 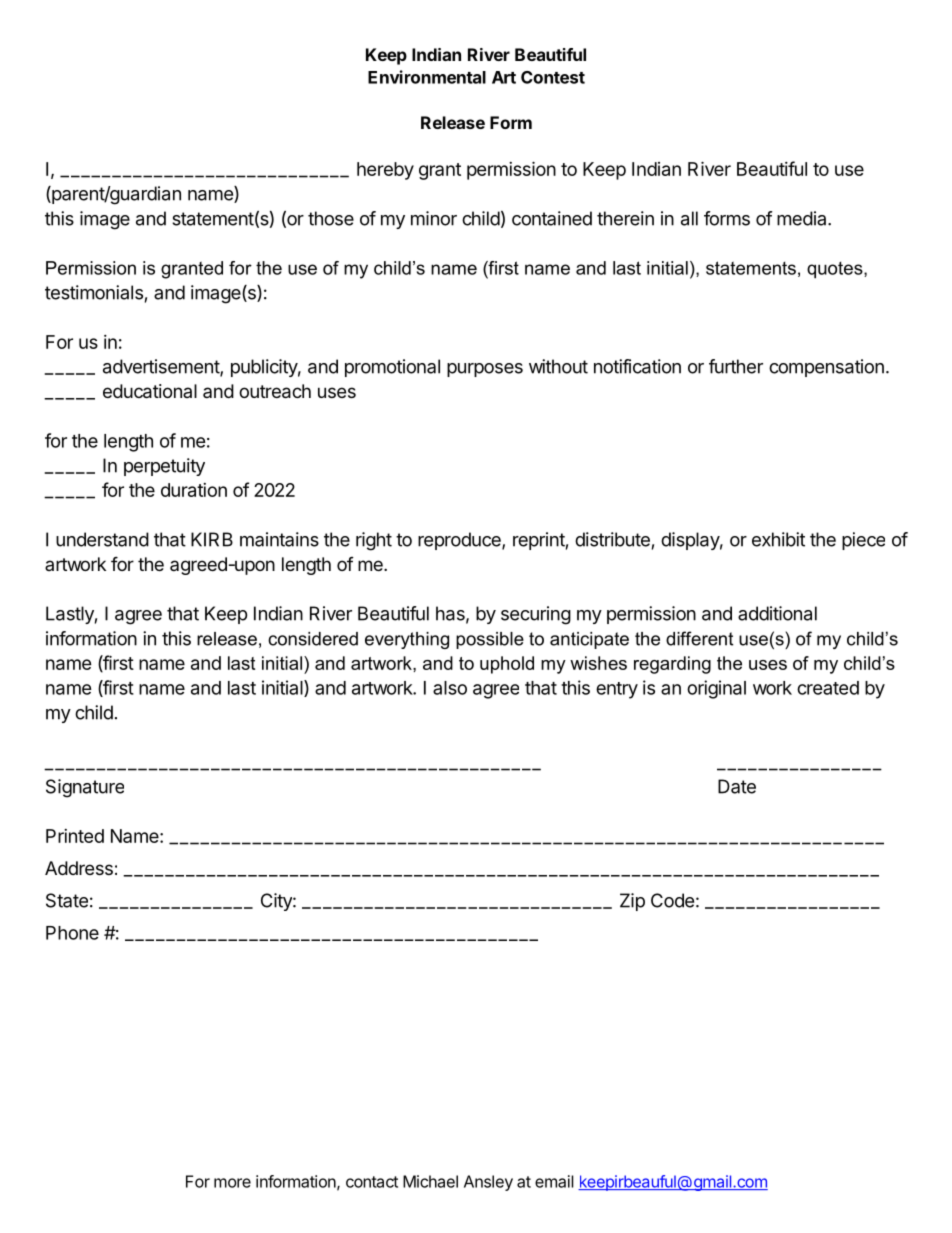 I want to click on reproduce, so click(x=460, y=541).
